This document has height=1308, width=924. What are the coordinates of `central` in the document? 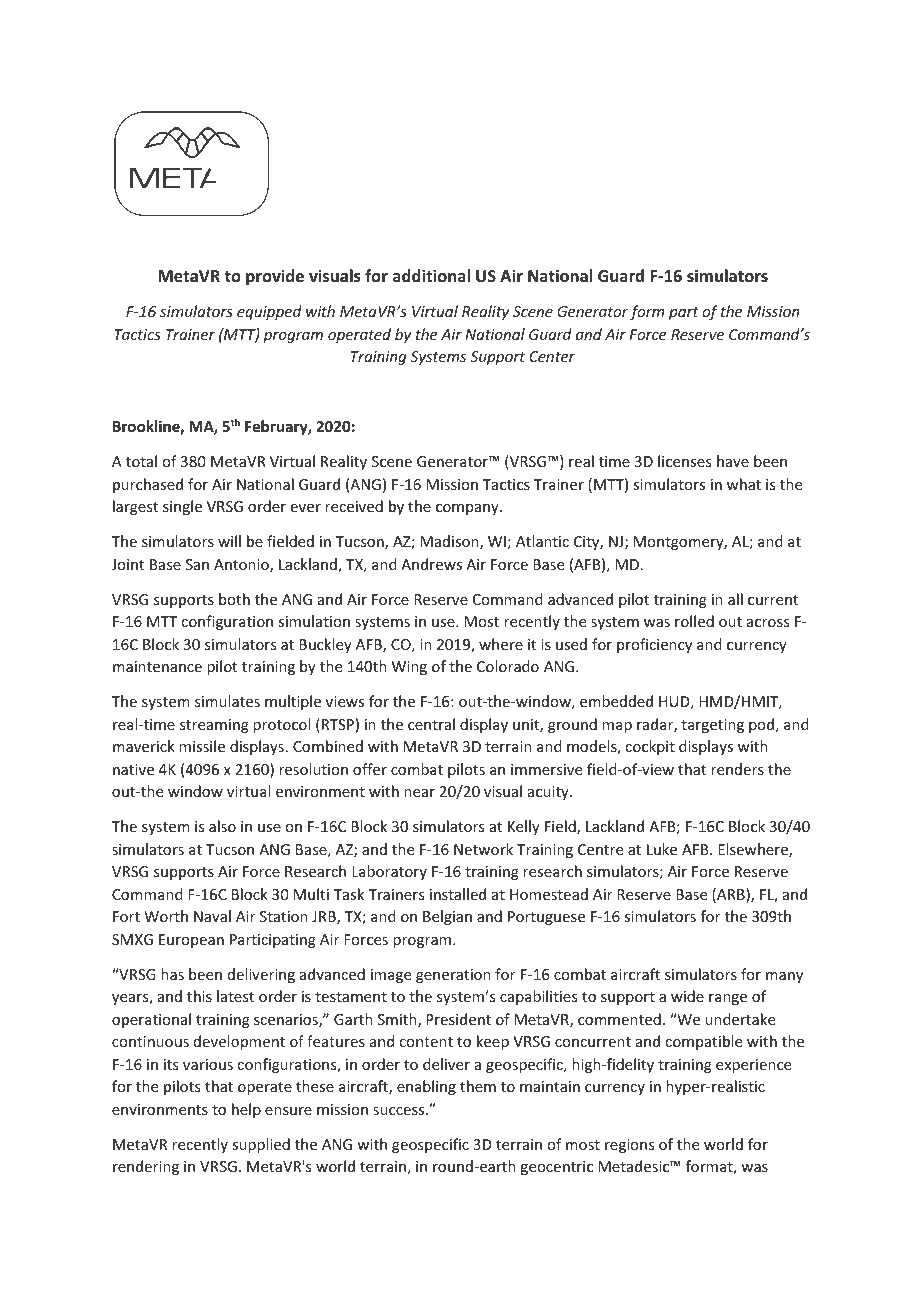 It's located at (431, 724).
